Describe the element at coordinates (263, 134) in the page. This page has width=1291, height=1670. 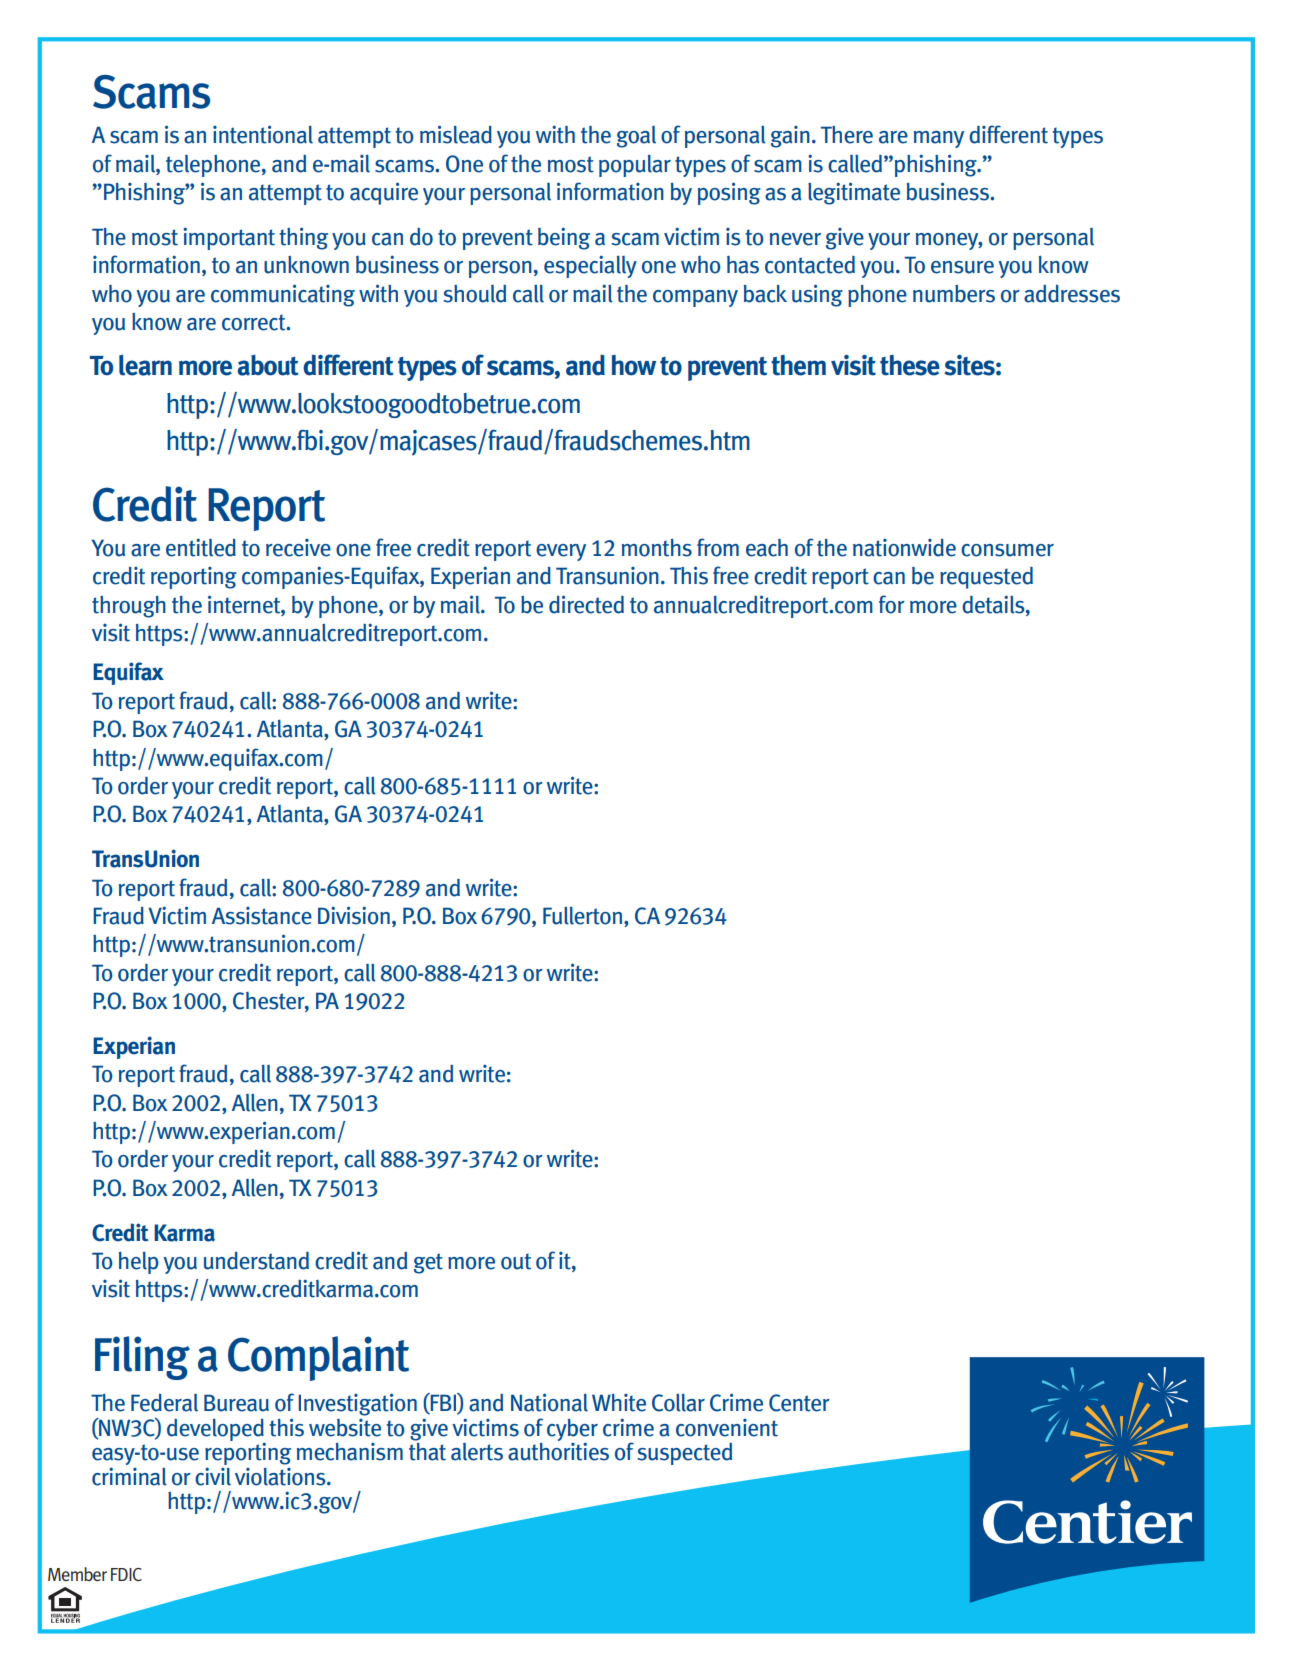
I see `intentional` at that location.
